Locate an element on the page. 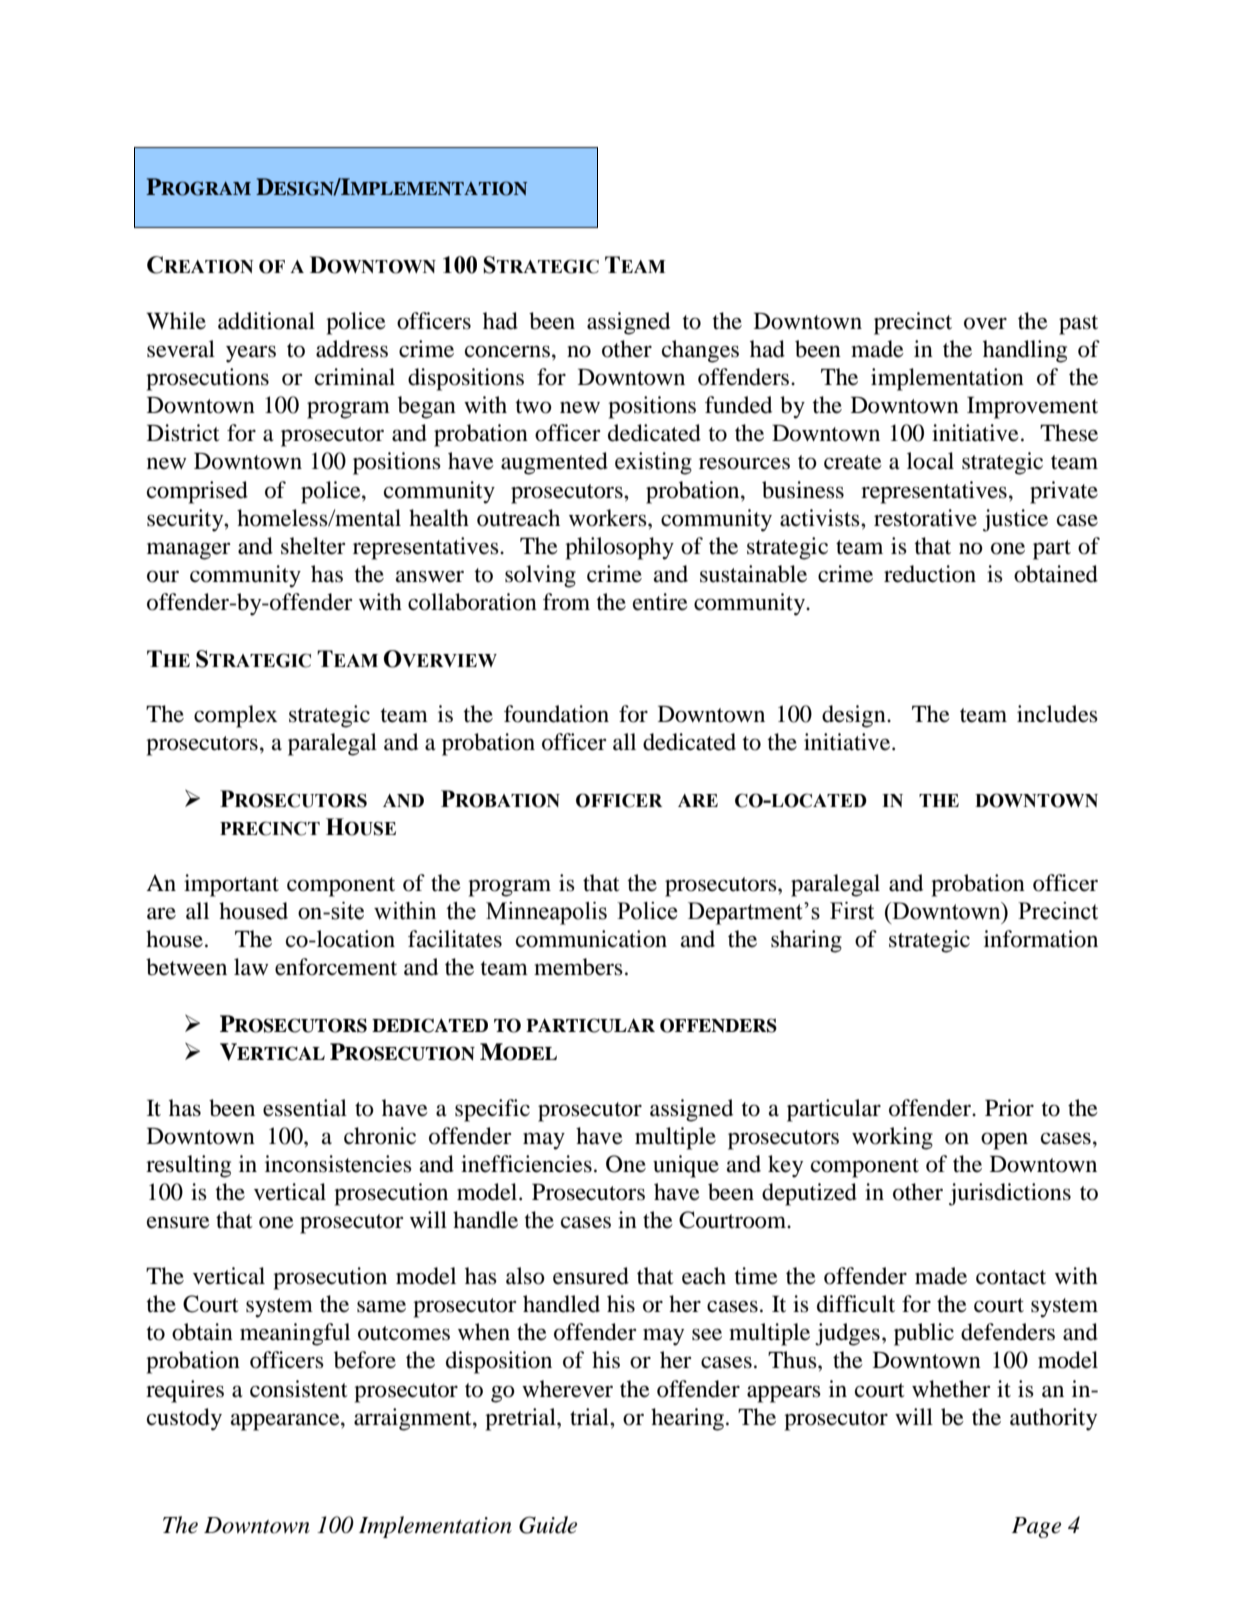 The image size is (1245, 1612). years is located at coordinates (251, 354).
